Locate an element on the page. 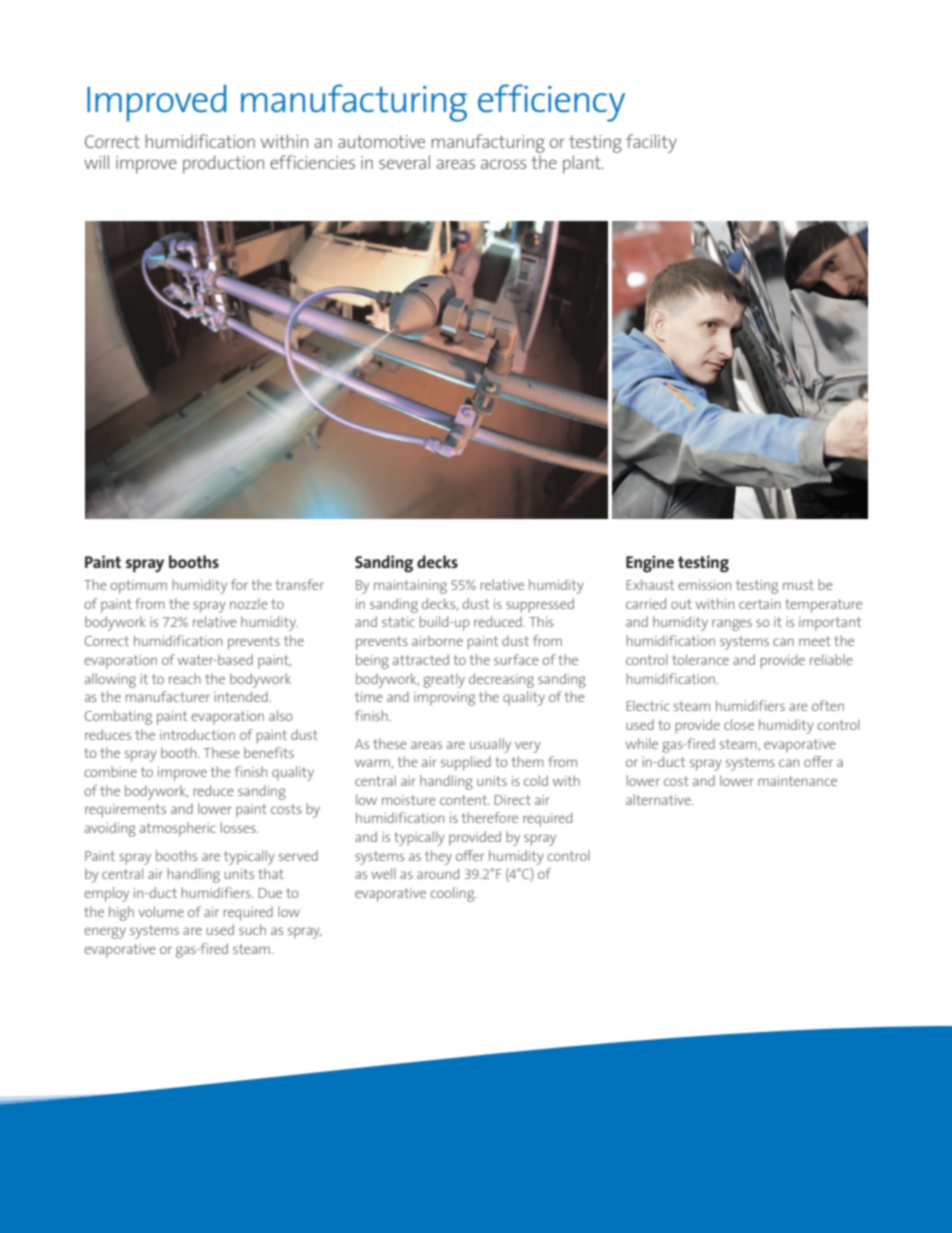  across is located at coordinates (504, 164).
